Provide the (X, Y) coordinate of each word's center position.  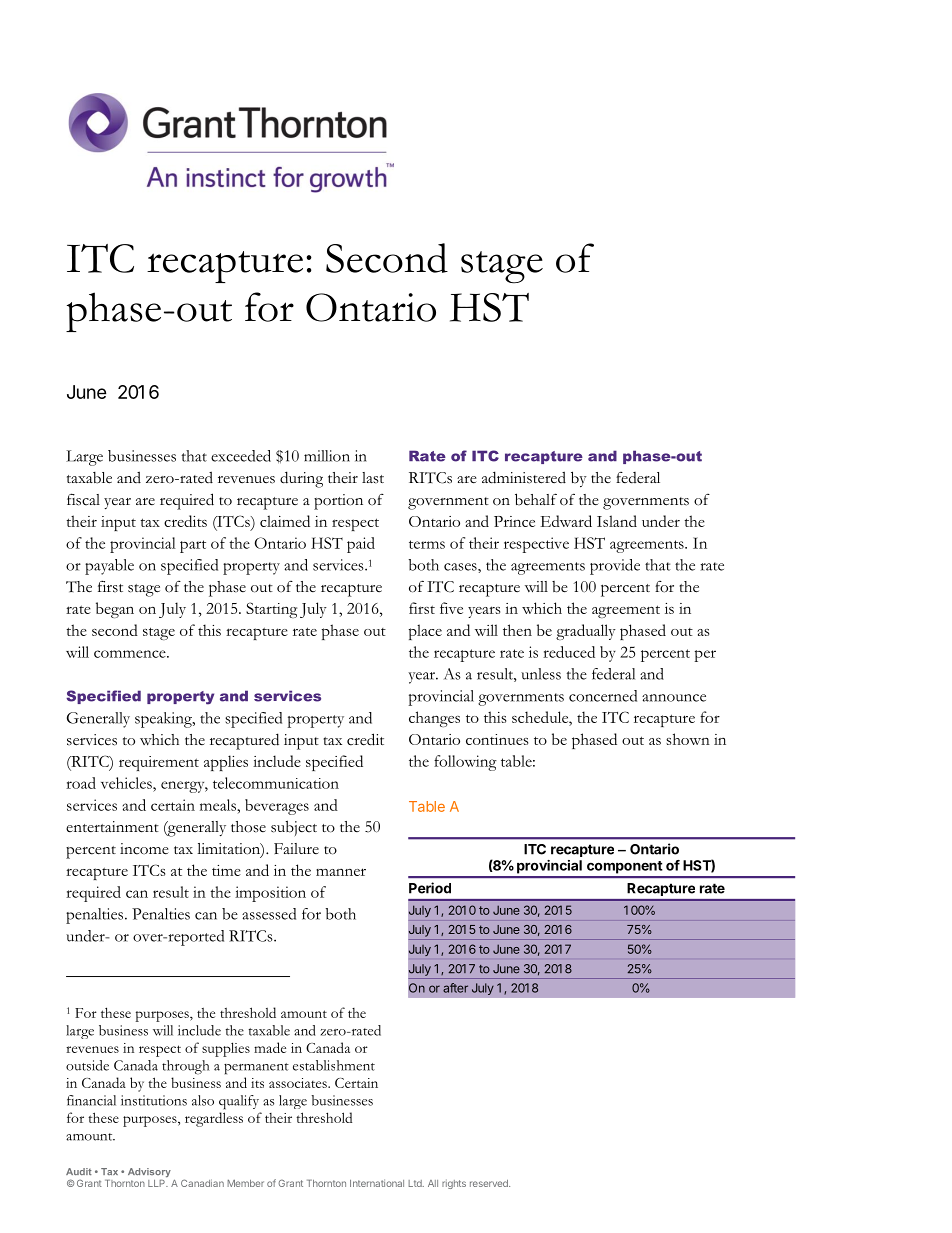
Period (430, 888)
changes (434, 719)
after (455, 988)
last (373, 478)
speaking (164, 720)
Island (617, 521)
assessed (269, 914)
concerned (603, 696)
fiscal (83, 499)
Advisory (149, 1172)
